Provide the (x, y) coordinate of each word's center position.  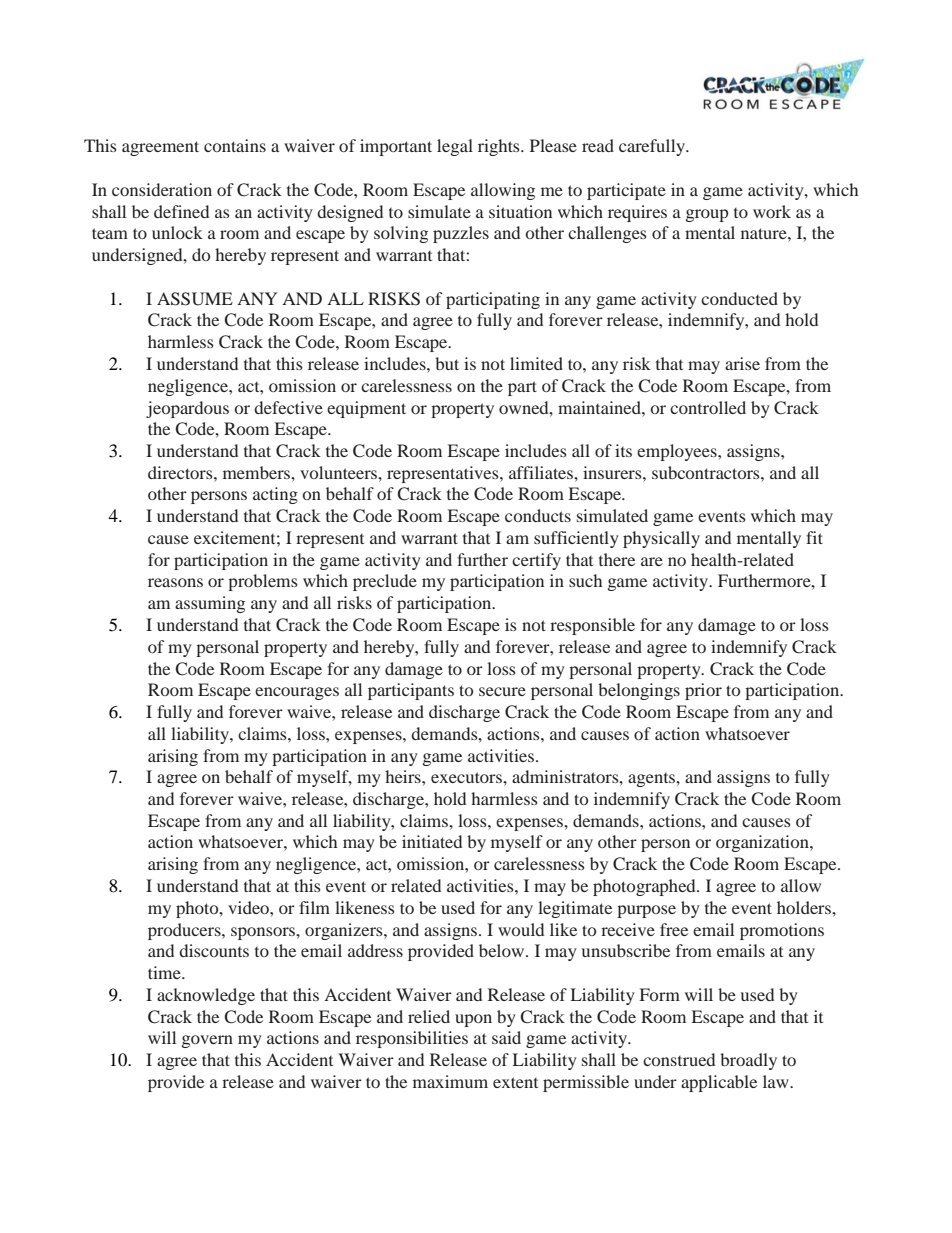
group (707, 215)
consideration (162, 189)
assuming (210, 604)
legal (455, 147)
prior (703, 691)
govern (207, 1041)
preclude (385, 582)
